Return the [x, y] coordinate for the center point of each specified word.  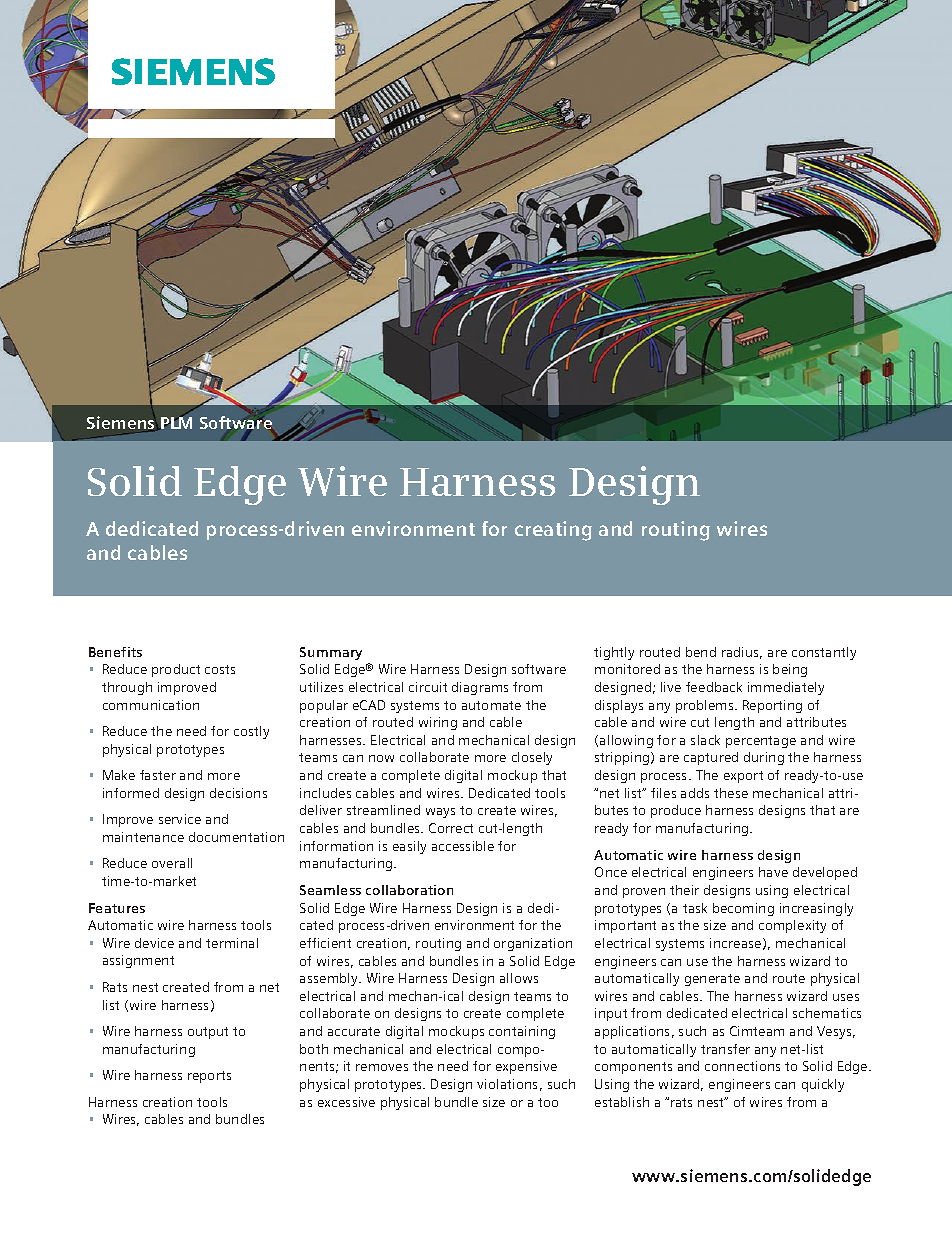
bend [701, 652]
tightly [614, 653]
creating [553, 531]
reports [209, 1077]
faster [158, 775]
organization [533, 944]
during [764, 758]
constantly [824, 653]
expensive [526, 1067]
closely [532, 758]
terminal [232, 943]
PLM [175, 422]
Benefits [115, 652]
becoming [743, 909]
